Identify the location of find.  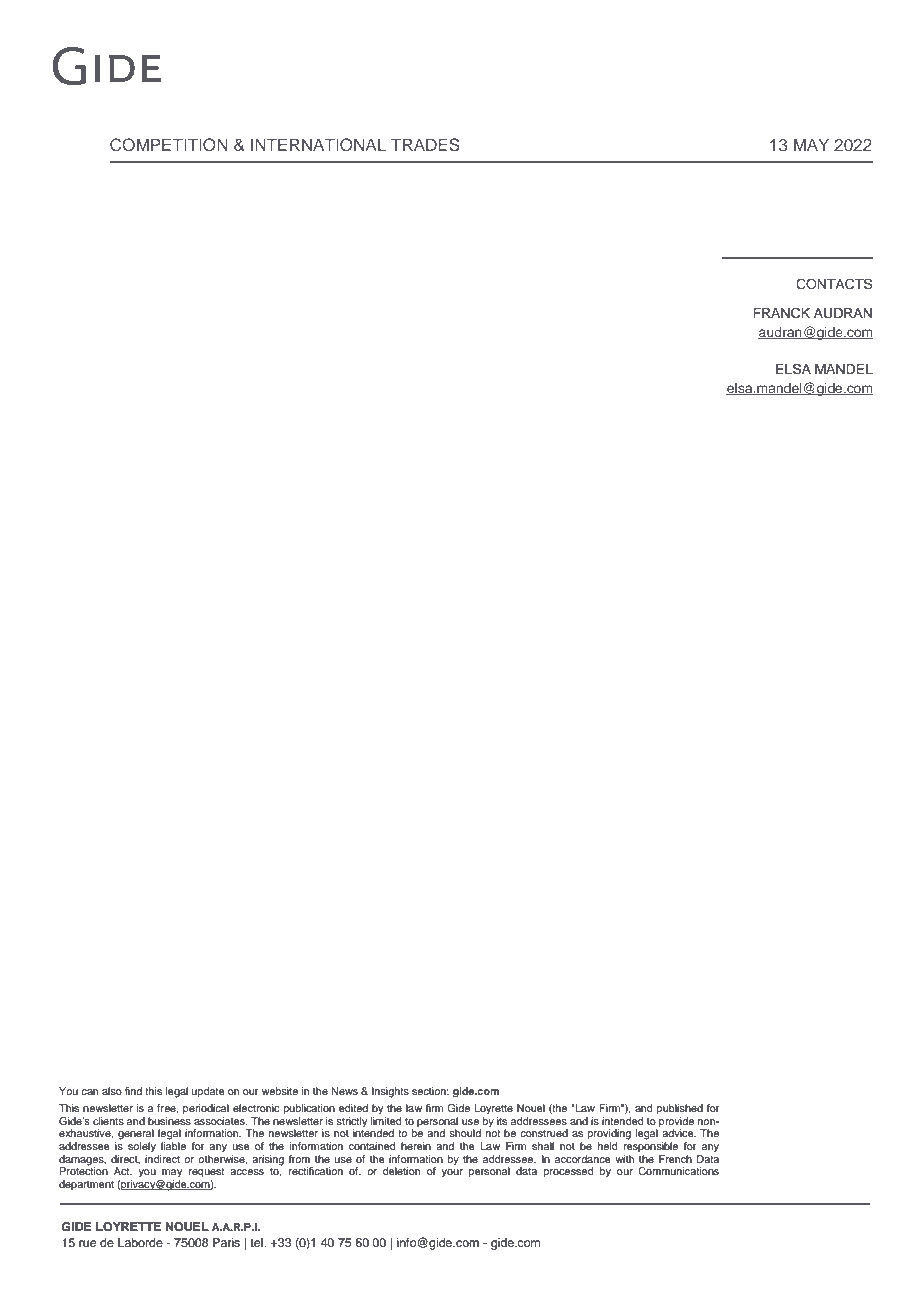
(133, 1091).
